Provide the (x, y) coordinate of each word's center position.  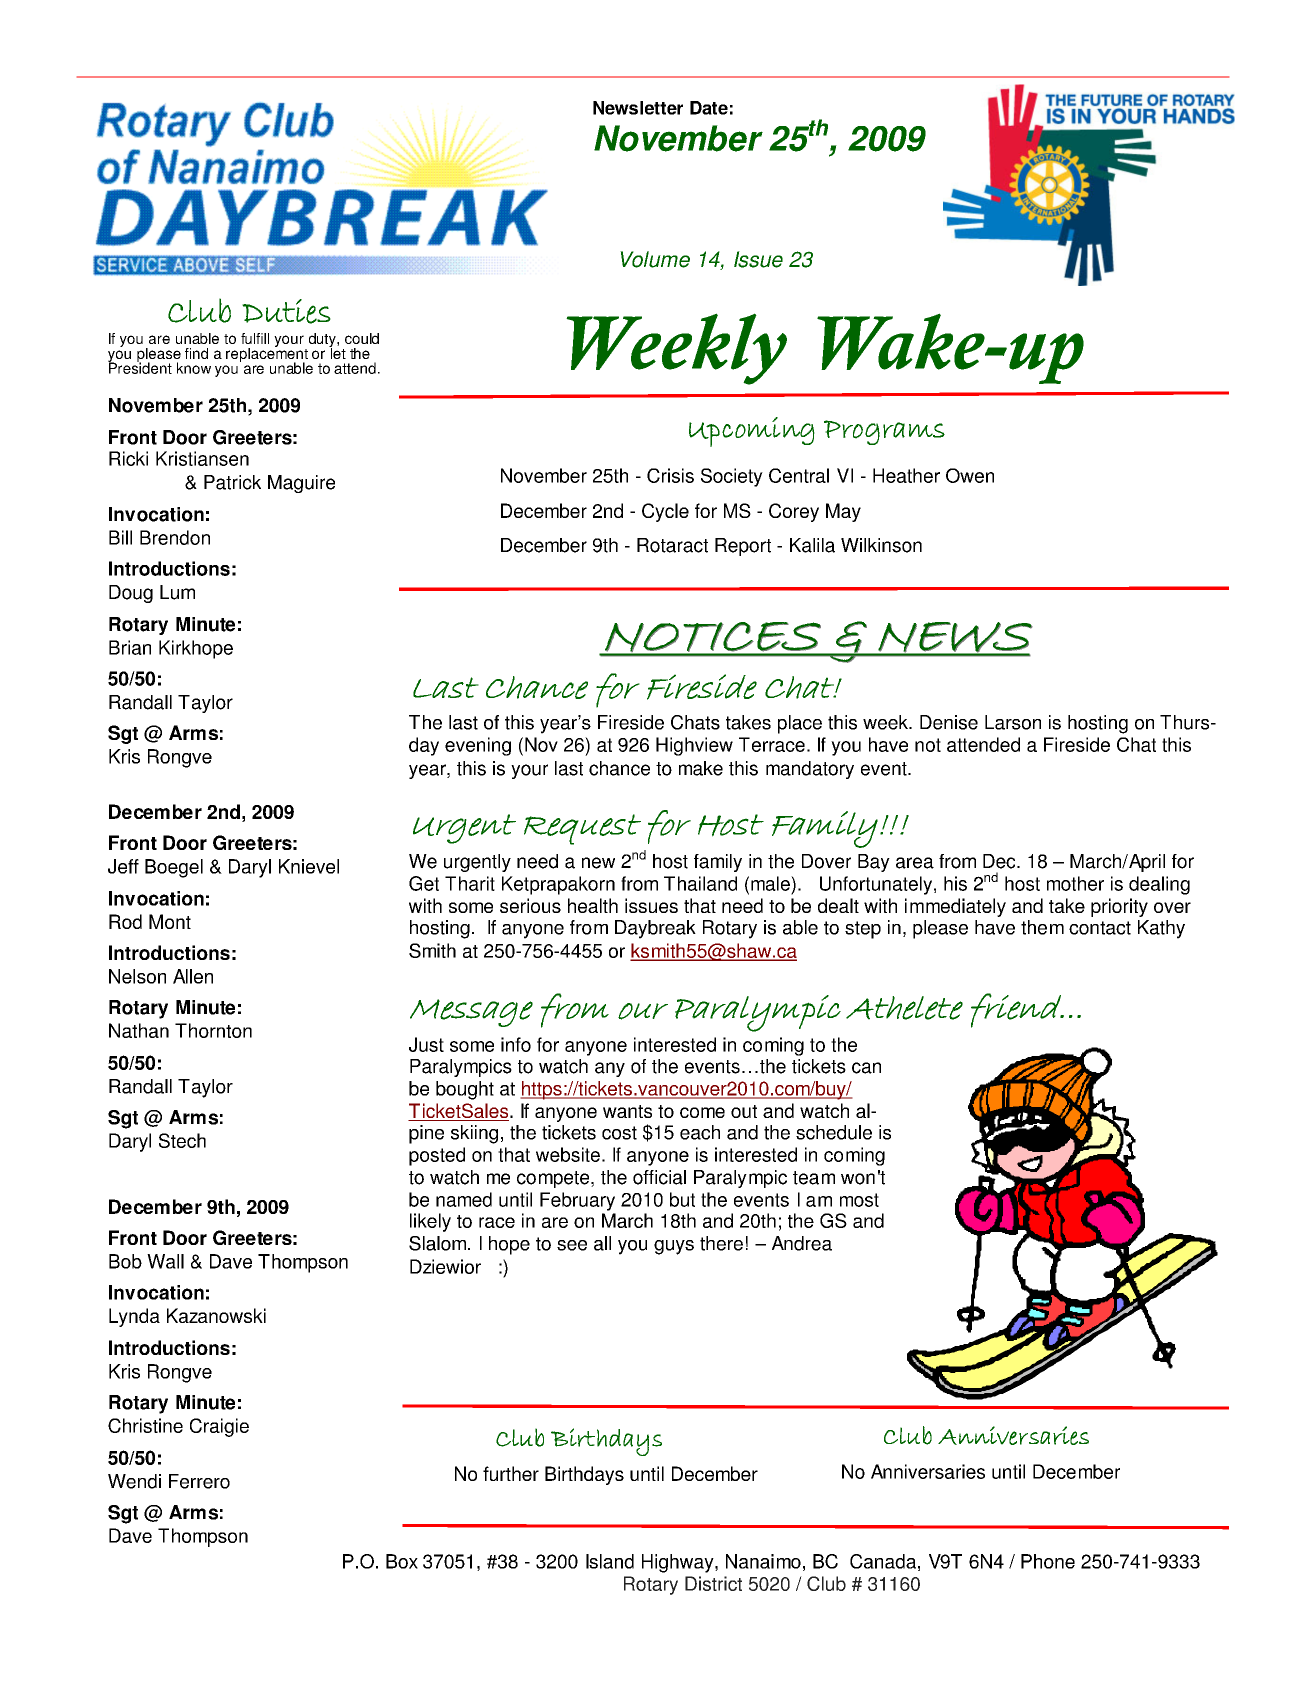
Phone (1048, 1561)
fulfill (255, 338)
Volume (655, 259)
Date (709, 108)
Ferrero (199, 1481)
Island (610, 1561)
